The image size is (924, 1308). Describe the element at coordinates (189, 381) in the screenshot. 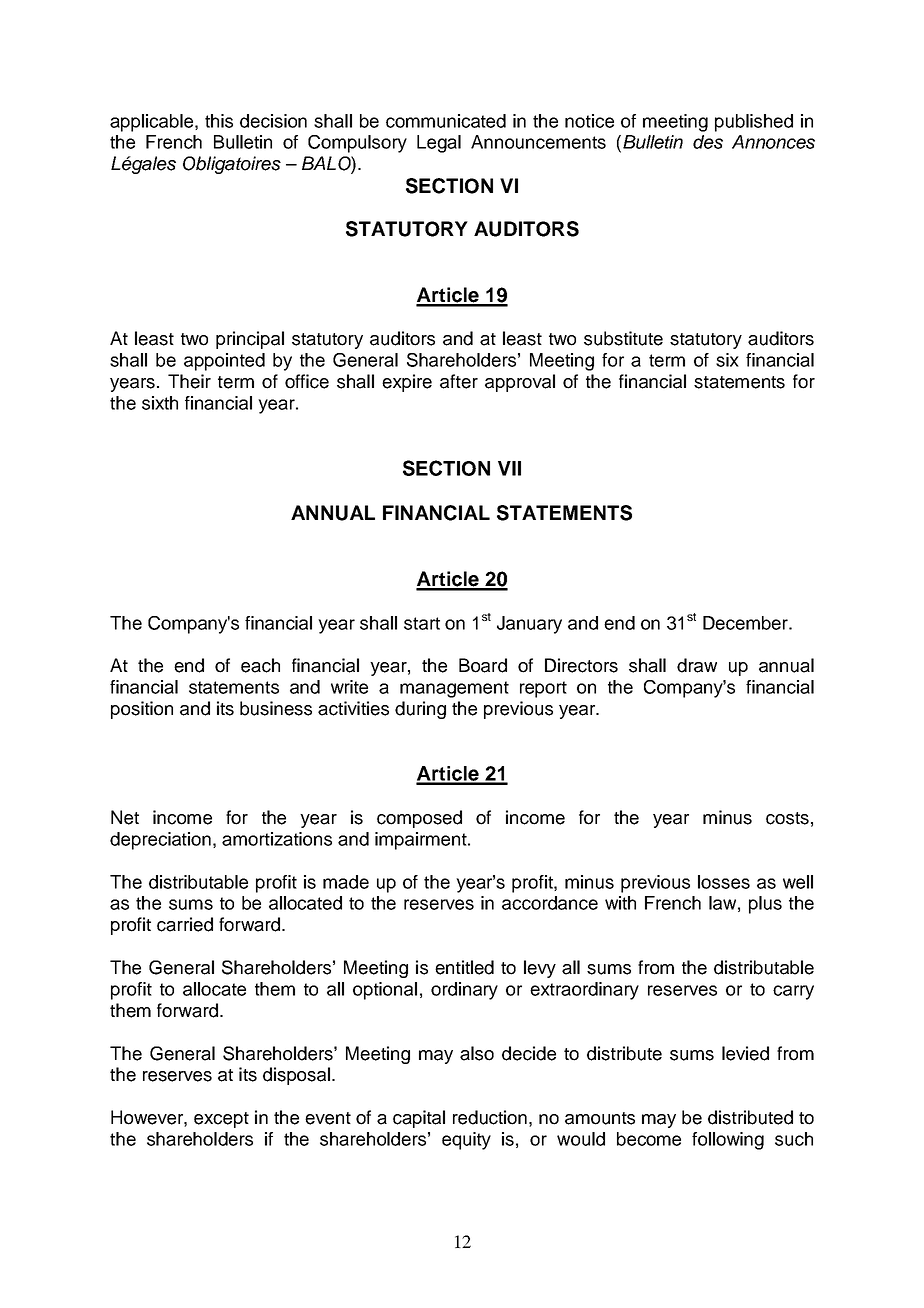

I see `Their` at that location.
